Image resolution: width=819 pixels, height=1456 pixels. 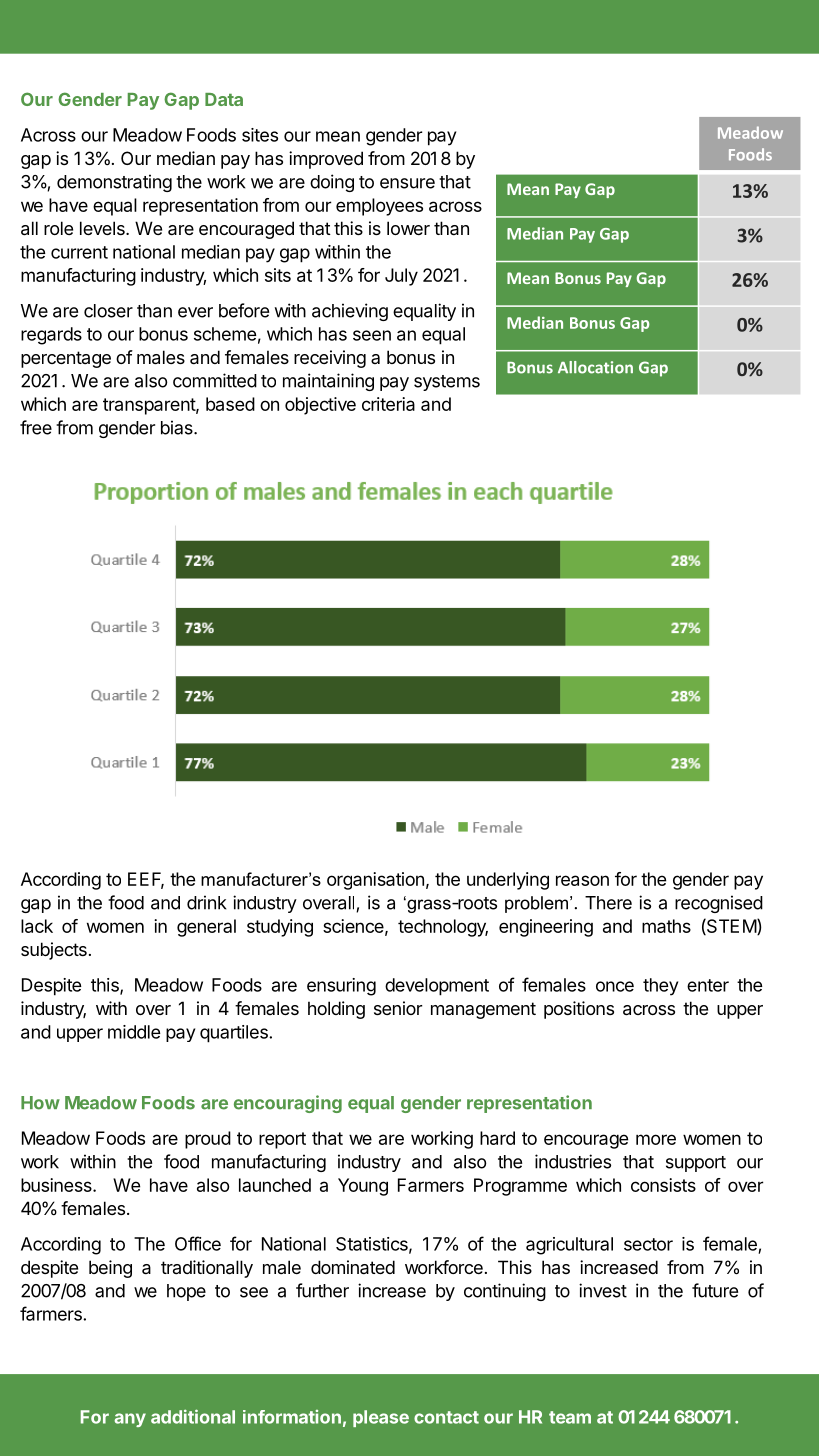 What do you see at coordinates (401, 277) in the document?
I see `July` at bounding box center [401, 277].
